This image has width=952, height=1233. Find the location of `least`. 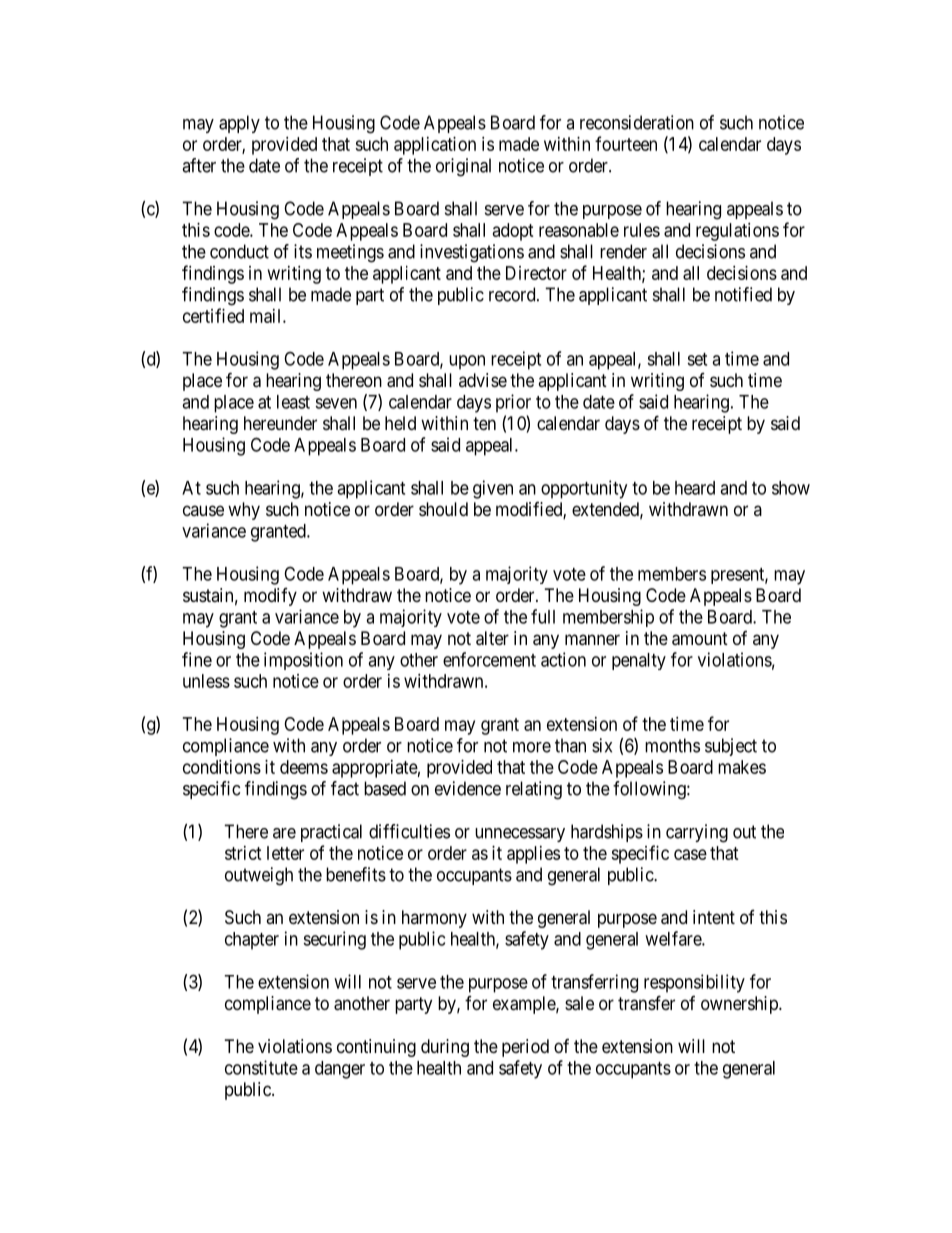

least is located at coordinates (293, 402).
